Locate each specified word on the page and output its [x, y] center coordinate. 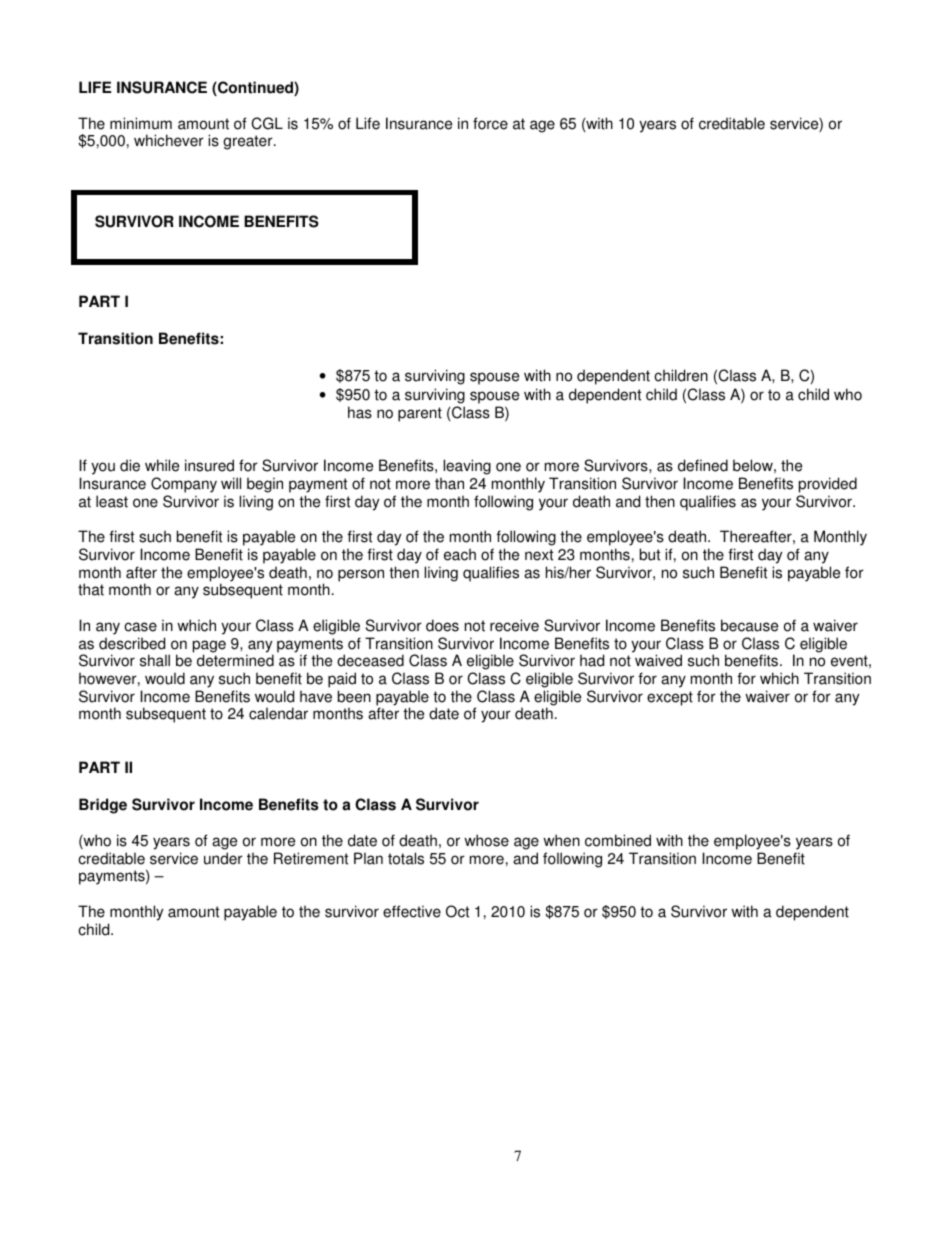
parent [420, 414]
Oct [457, 911]
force [490, 123]
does [442, 625]
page [209, 647]
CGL [267, 123]
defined [703, 465]
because [749, 625]
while [162, 465]
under [223, 858]
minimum [141, 123]
